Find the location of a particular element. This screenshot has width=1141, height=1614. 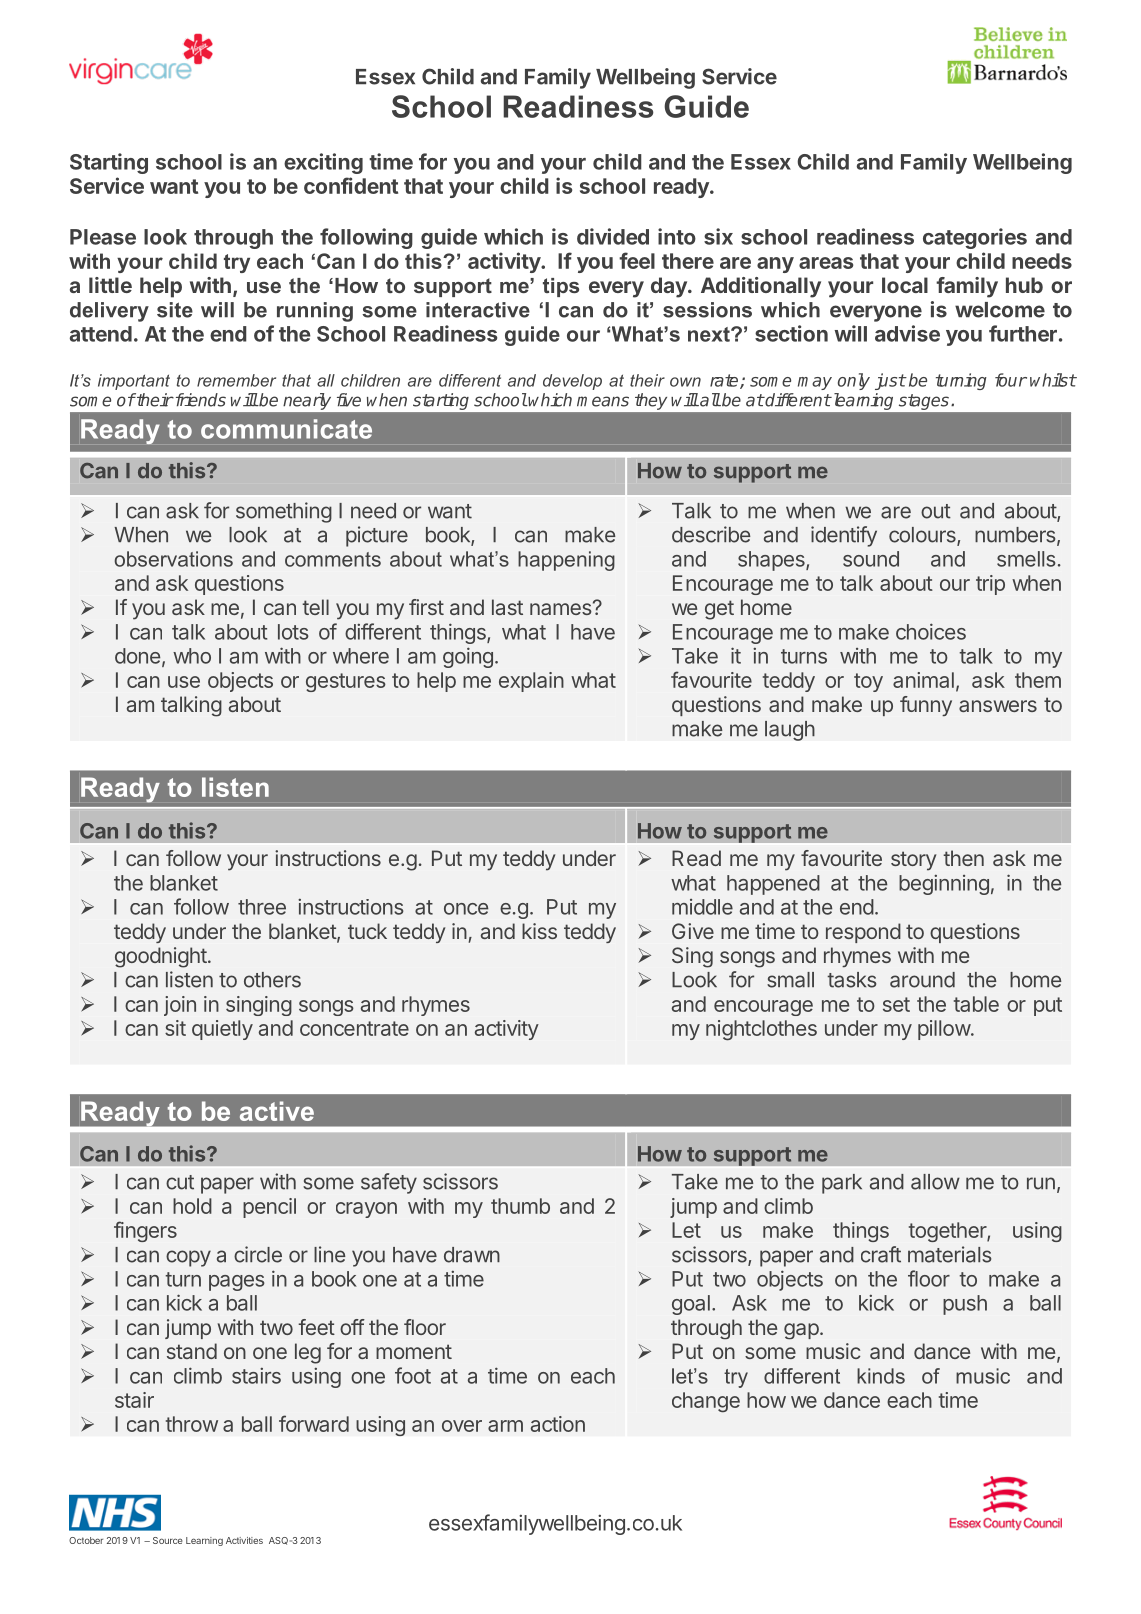

who is located at coordinates (192, 656).
